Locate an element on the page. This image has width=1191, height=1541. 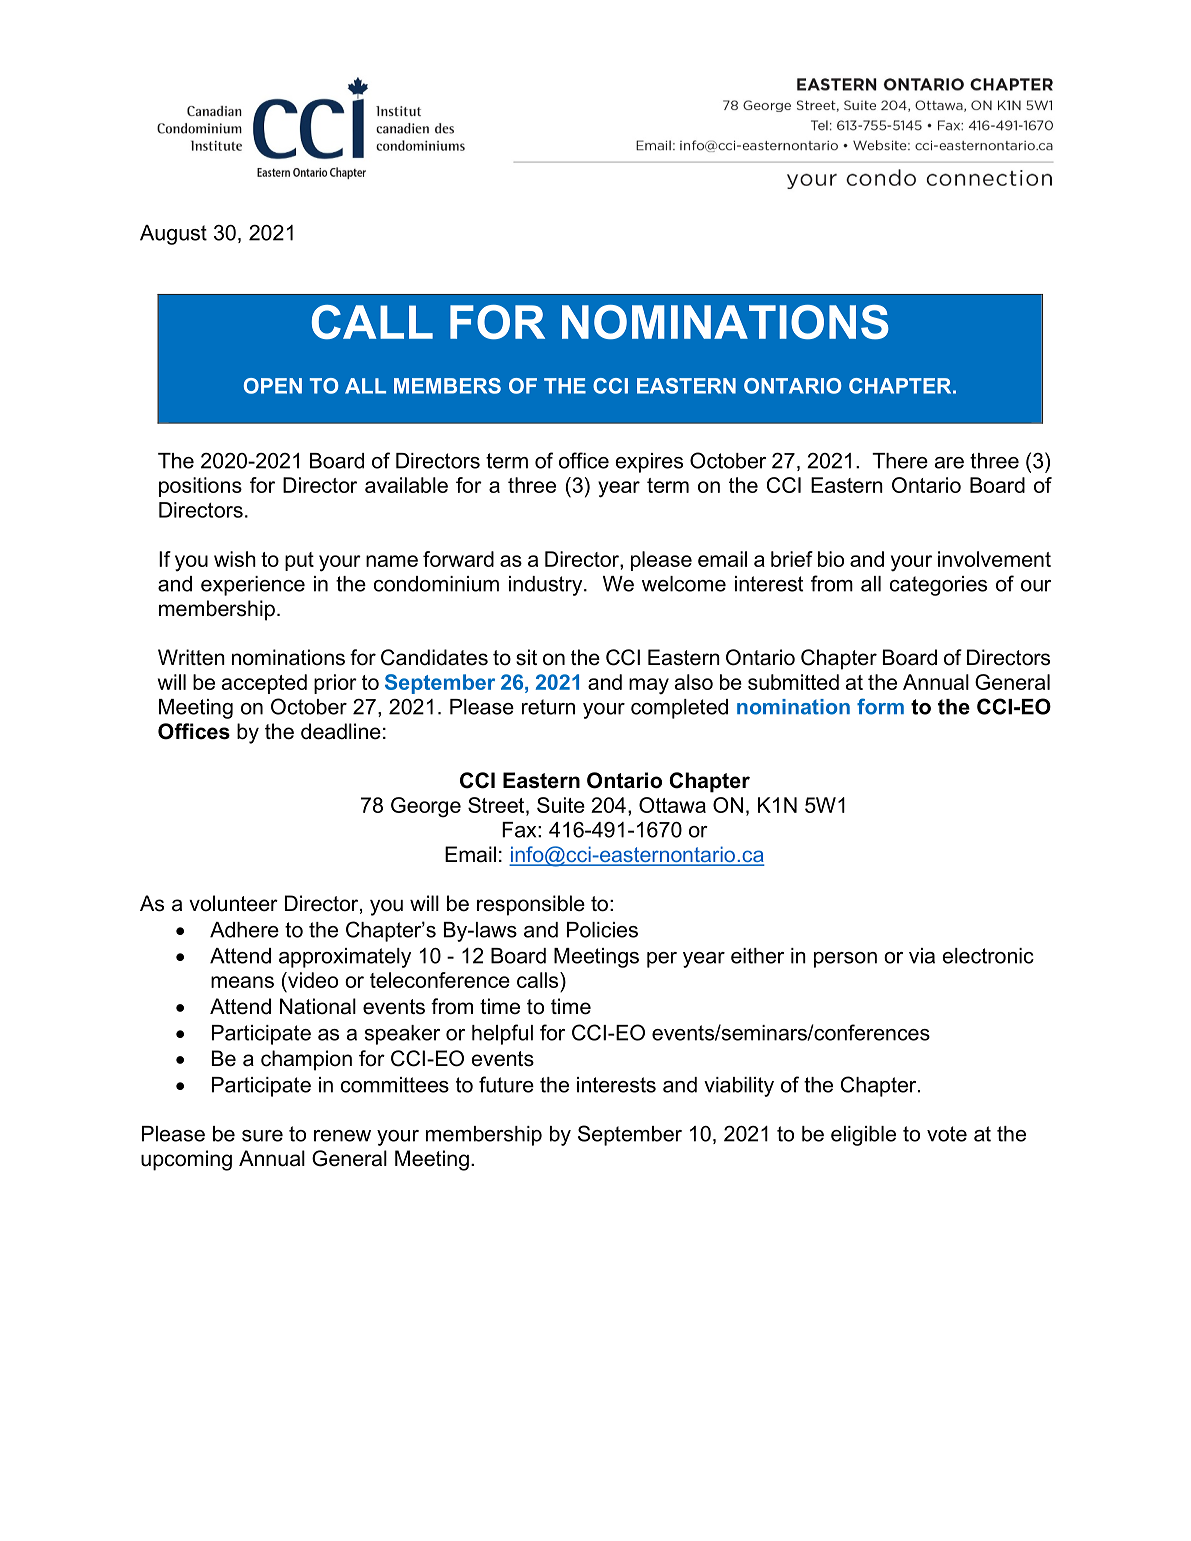
return is located at coordinates (548, 707).
